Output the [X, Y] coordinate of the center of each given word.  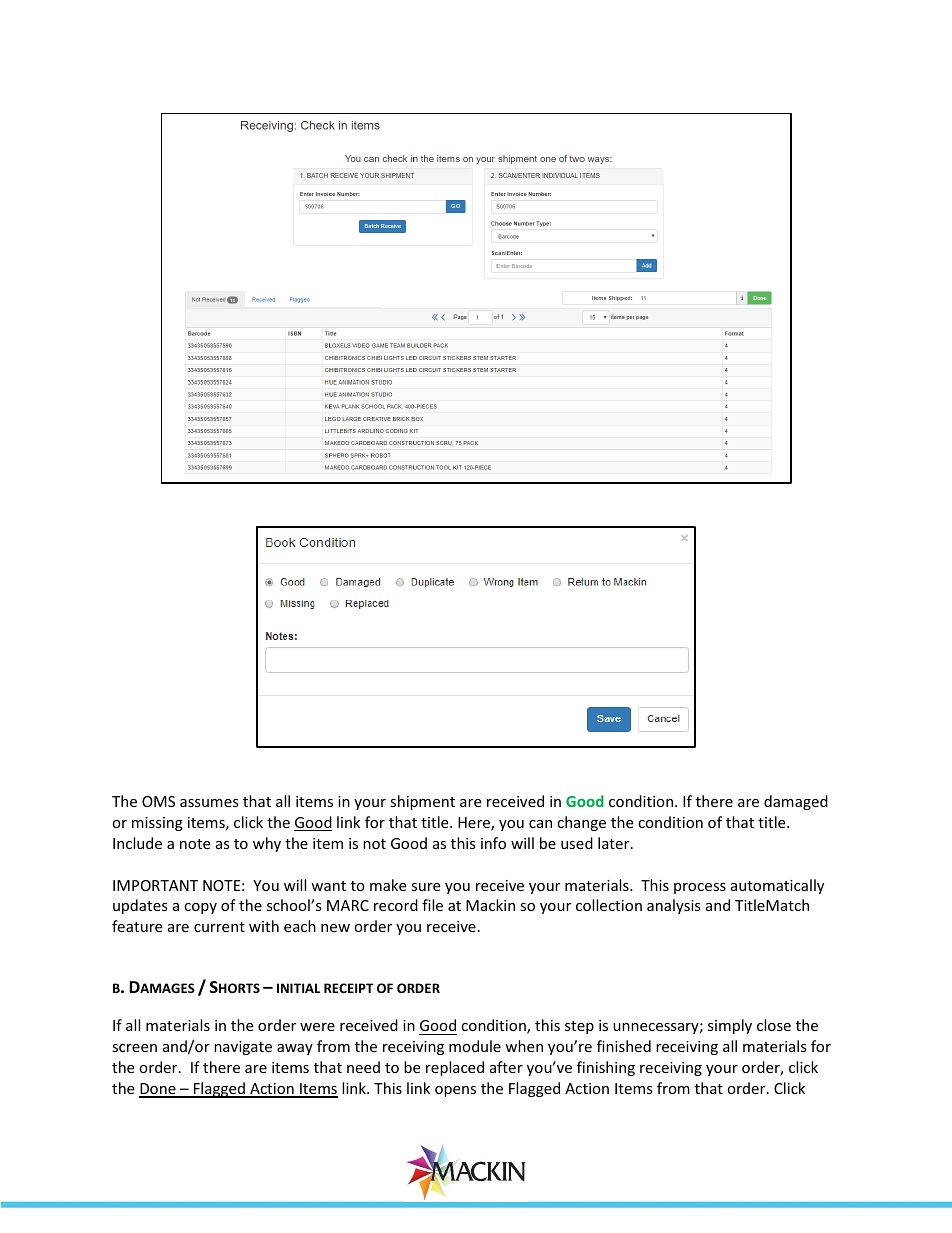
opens [455, 1091]
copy [200, 908]
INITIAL [298, 988]
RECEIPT [349, 988]
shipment [422, 802]
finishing [606, 1068]
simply [730, 1026]
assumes [209, 803]
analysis [674, 906]
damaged [796, 802]
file [432, 905]
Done [158, 1090]
